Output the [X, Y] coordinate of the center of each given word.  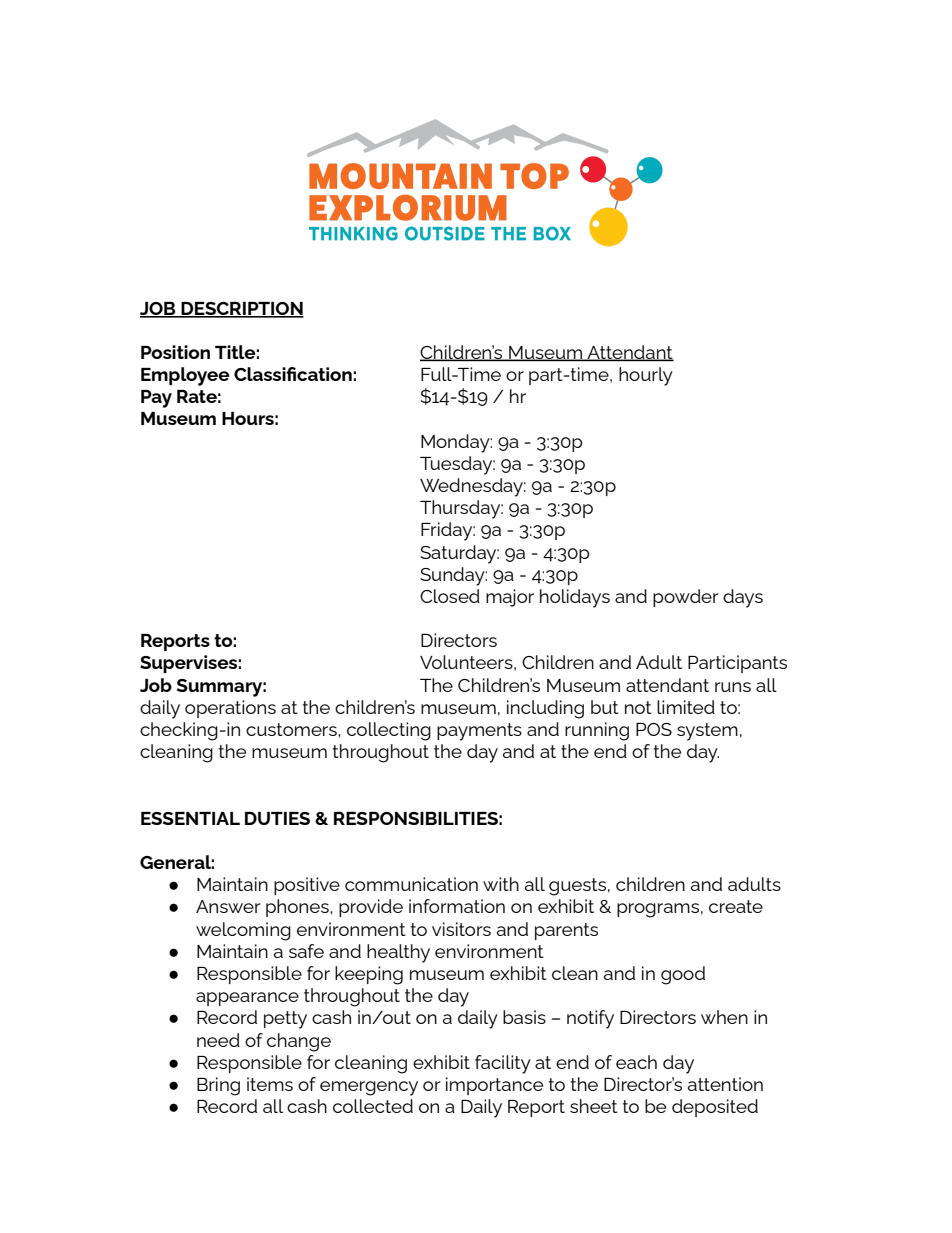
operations [230, 709]
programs [658, 910]
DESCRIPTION [241, 309]
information [457, 906]
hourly [646, 376]
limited [686, 707]
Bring [218, 1086]
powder [686, 598]
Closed [450, 596]
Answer [228, 906]
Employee [185, 376]
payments [479, 732]
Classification [293, 374]
